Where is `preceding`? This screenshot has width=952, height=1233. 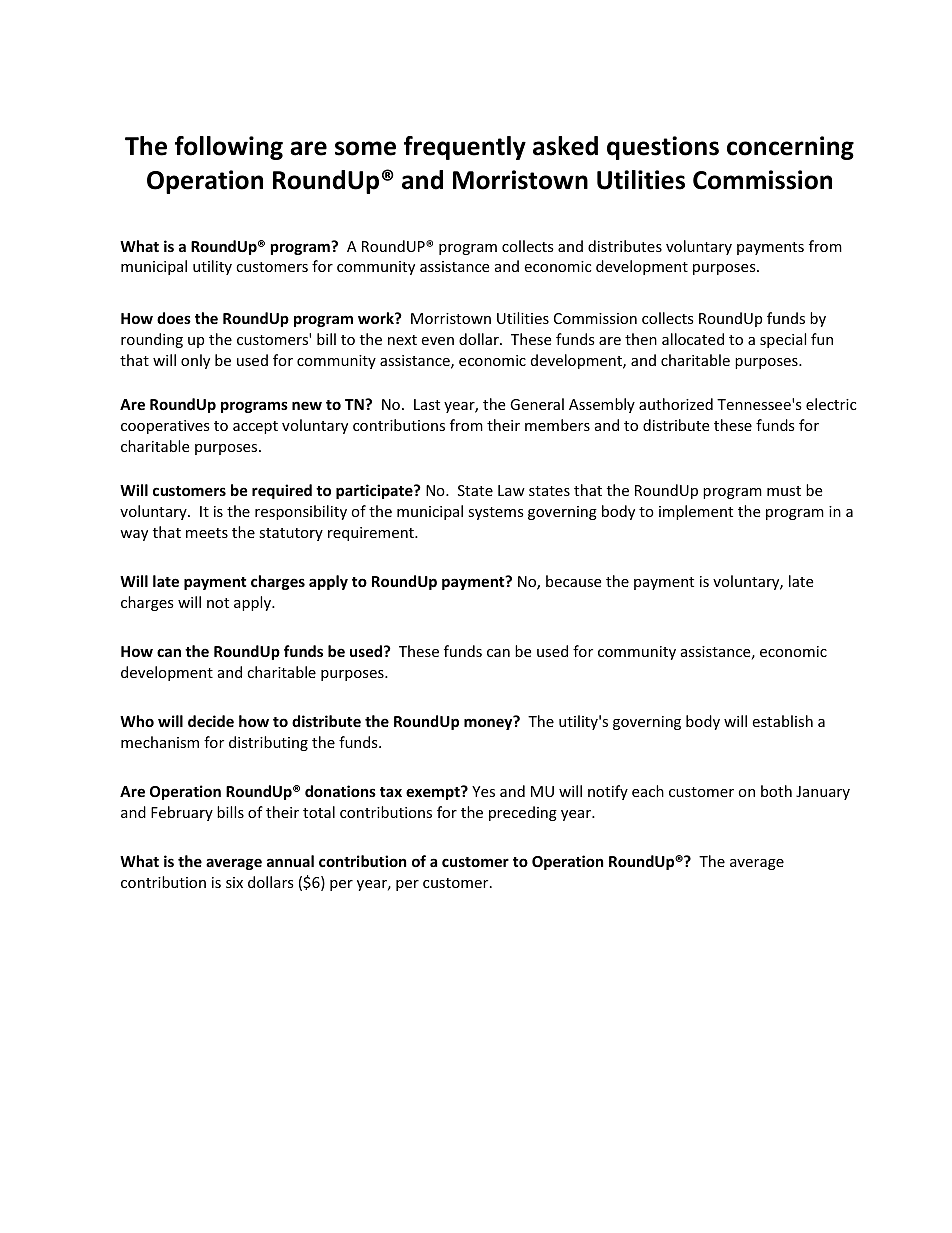
preceding is located at coordinates (523, 813).
